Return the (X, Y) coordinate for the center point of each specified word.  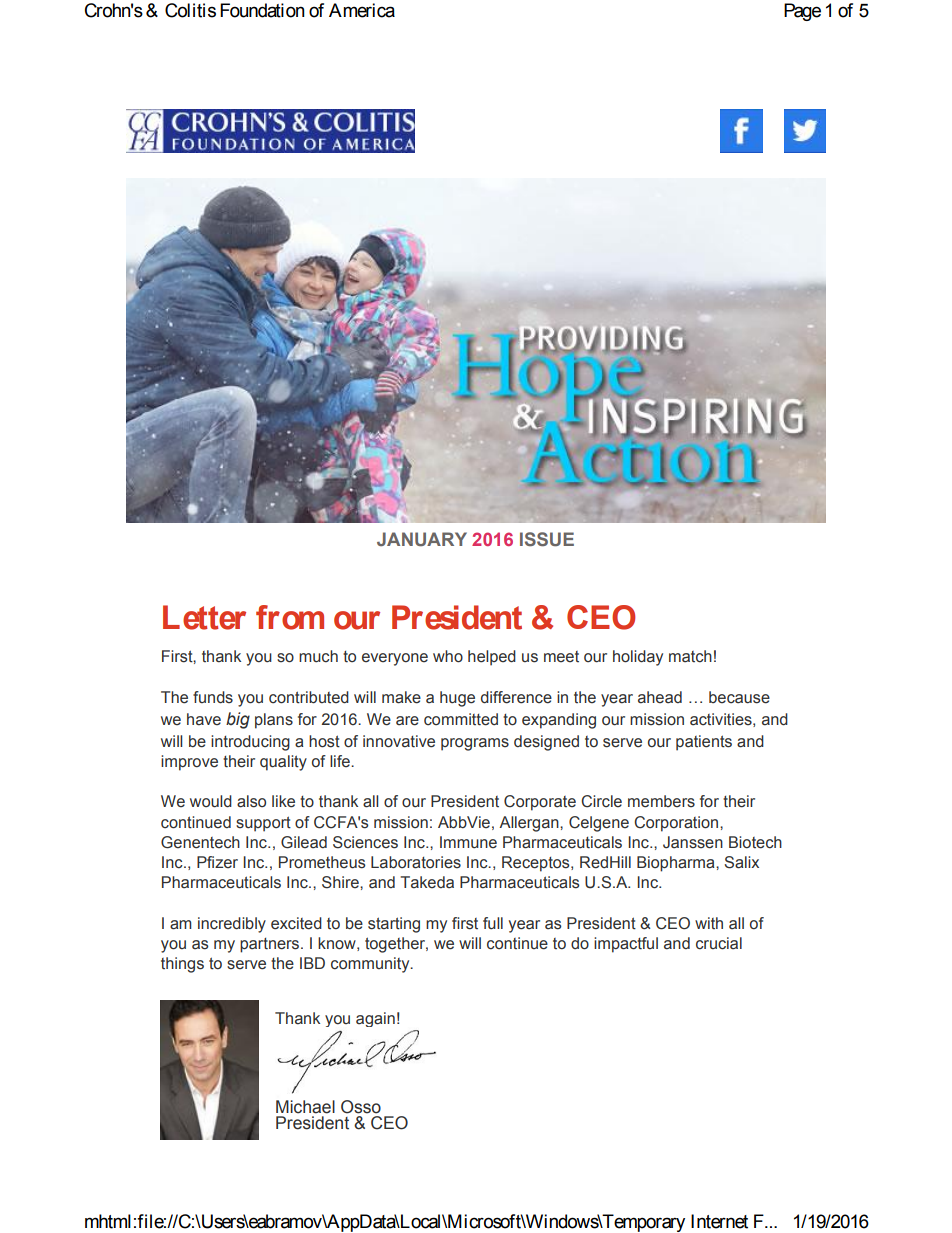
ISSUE (547, 539)
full (493, 923)
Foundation (262, 10)
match (690, 656)
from (290, 617)
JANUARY (422, 539)
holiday (638, 658)
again (375, 1019)
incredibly (232, 925)
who (448, 656)
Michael (305, 1107)
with (709, 923)
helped (492, 658)
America (362, 10)
